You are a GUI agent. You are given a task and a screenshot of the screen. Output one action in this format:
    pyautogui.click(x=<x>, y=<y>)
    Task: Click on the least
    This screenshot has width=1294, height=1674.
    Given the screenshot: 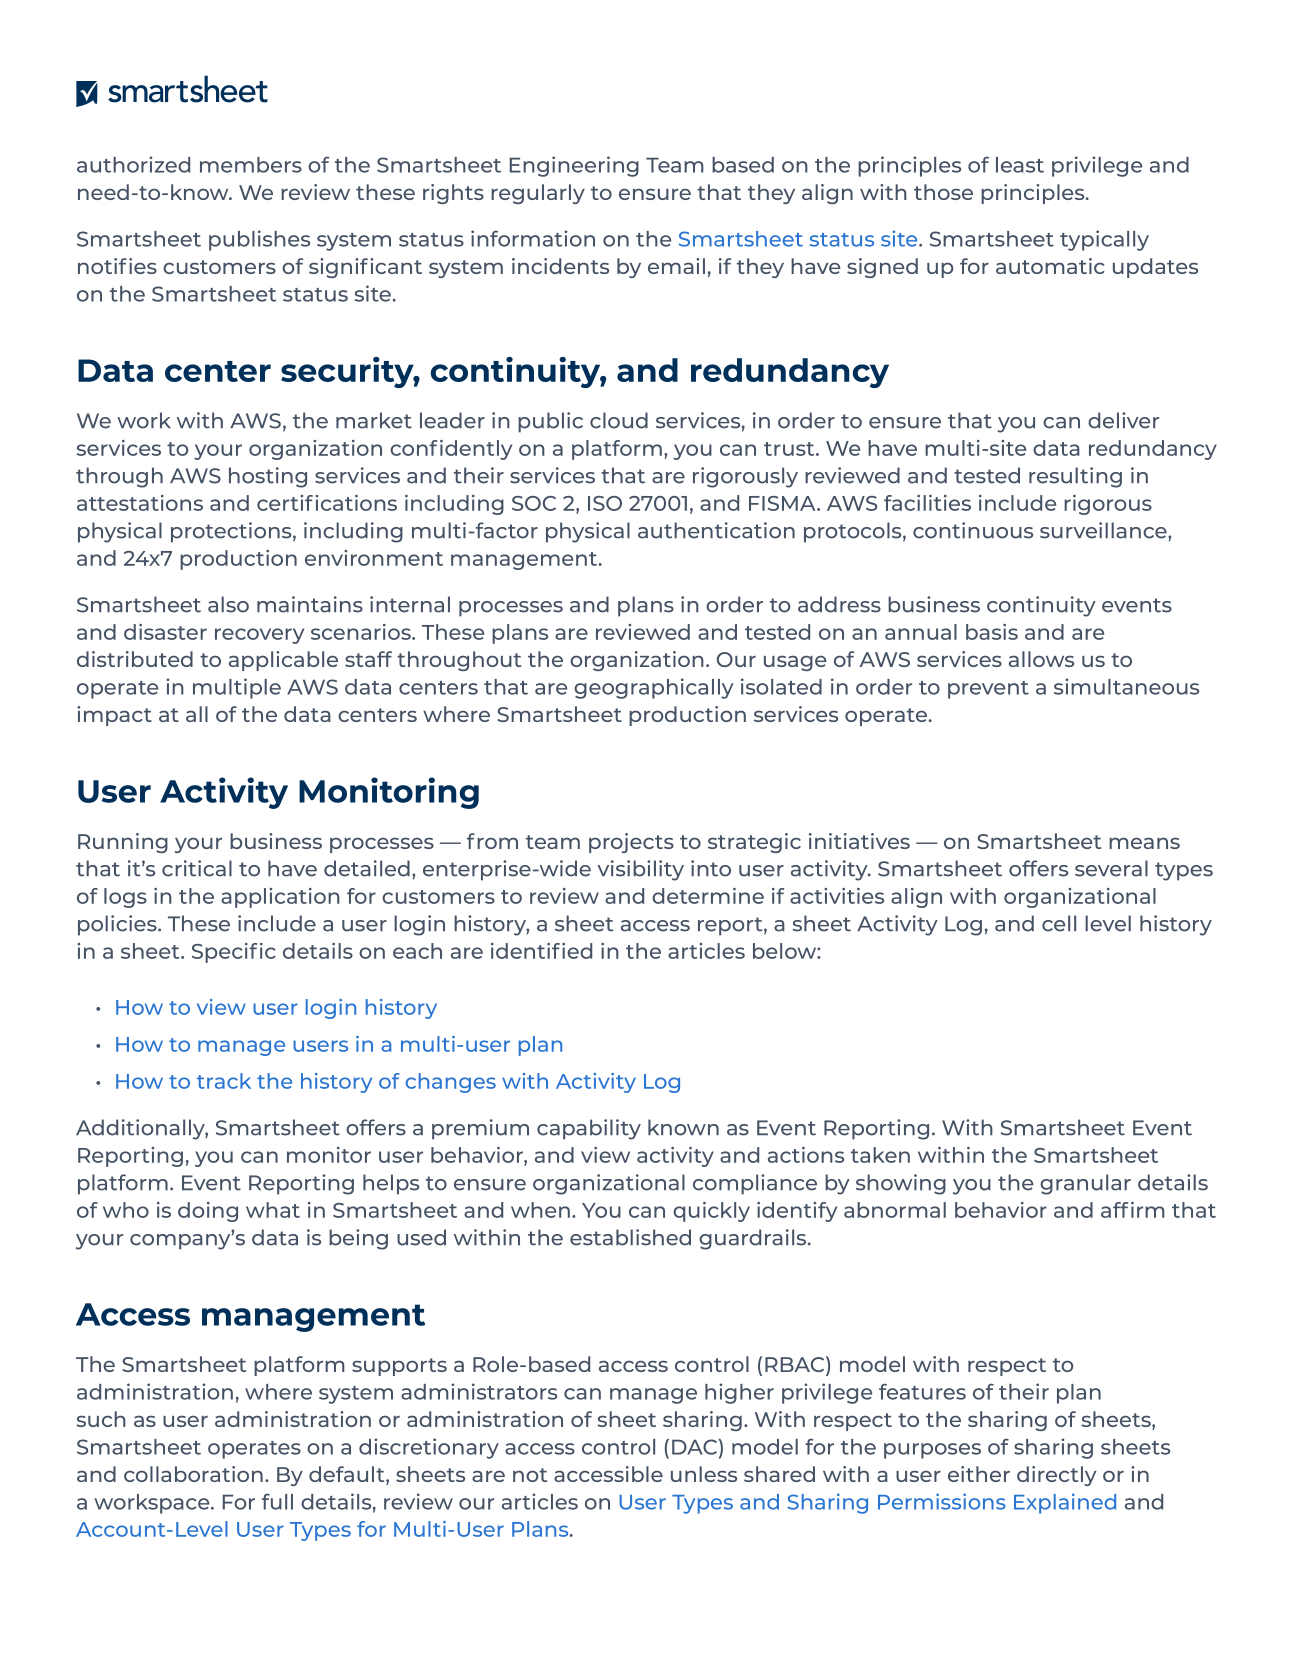 What is the action you would take?
    pyautogui.click(x=1020, y=165)
